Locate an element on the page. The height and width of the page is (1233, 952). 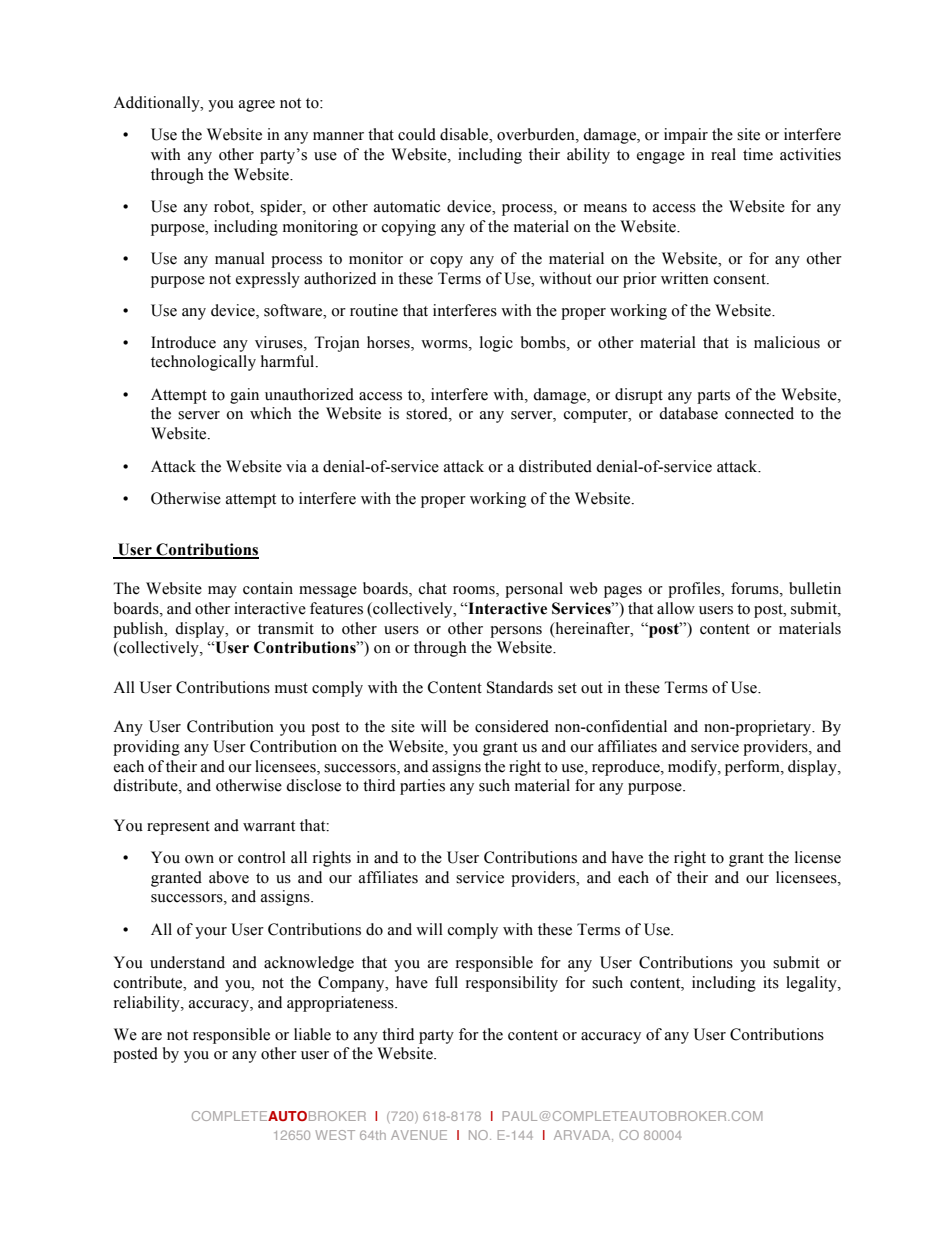
real is located at coordinates (723, 154).
